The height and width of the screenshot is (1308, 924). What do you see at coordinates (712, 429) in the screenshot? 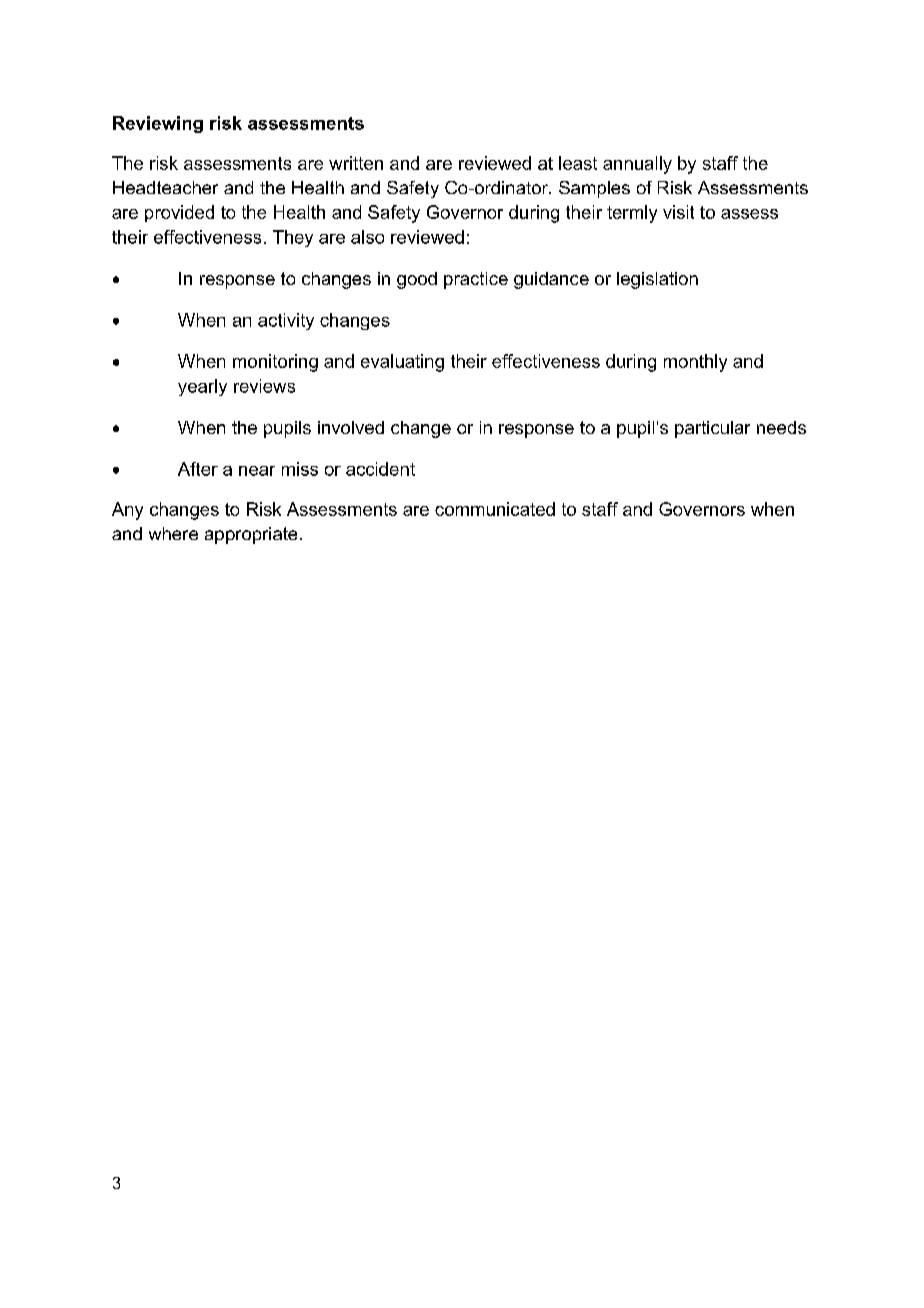
I see `particular` at bounding box center [712, 429].
